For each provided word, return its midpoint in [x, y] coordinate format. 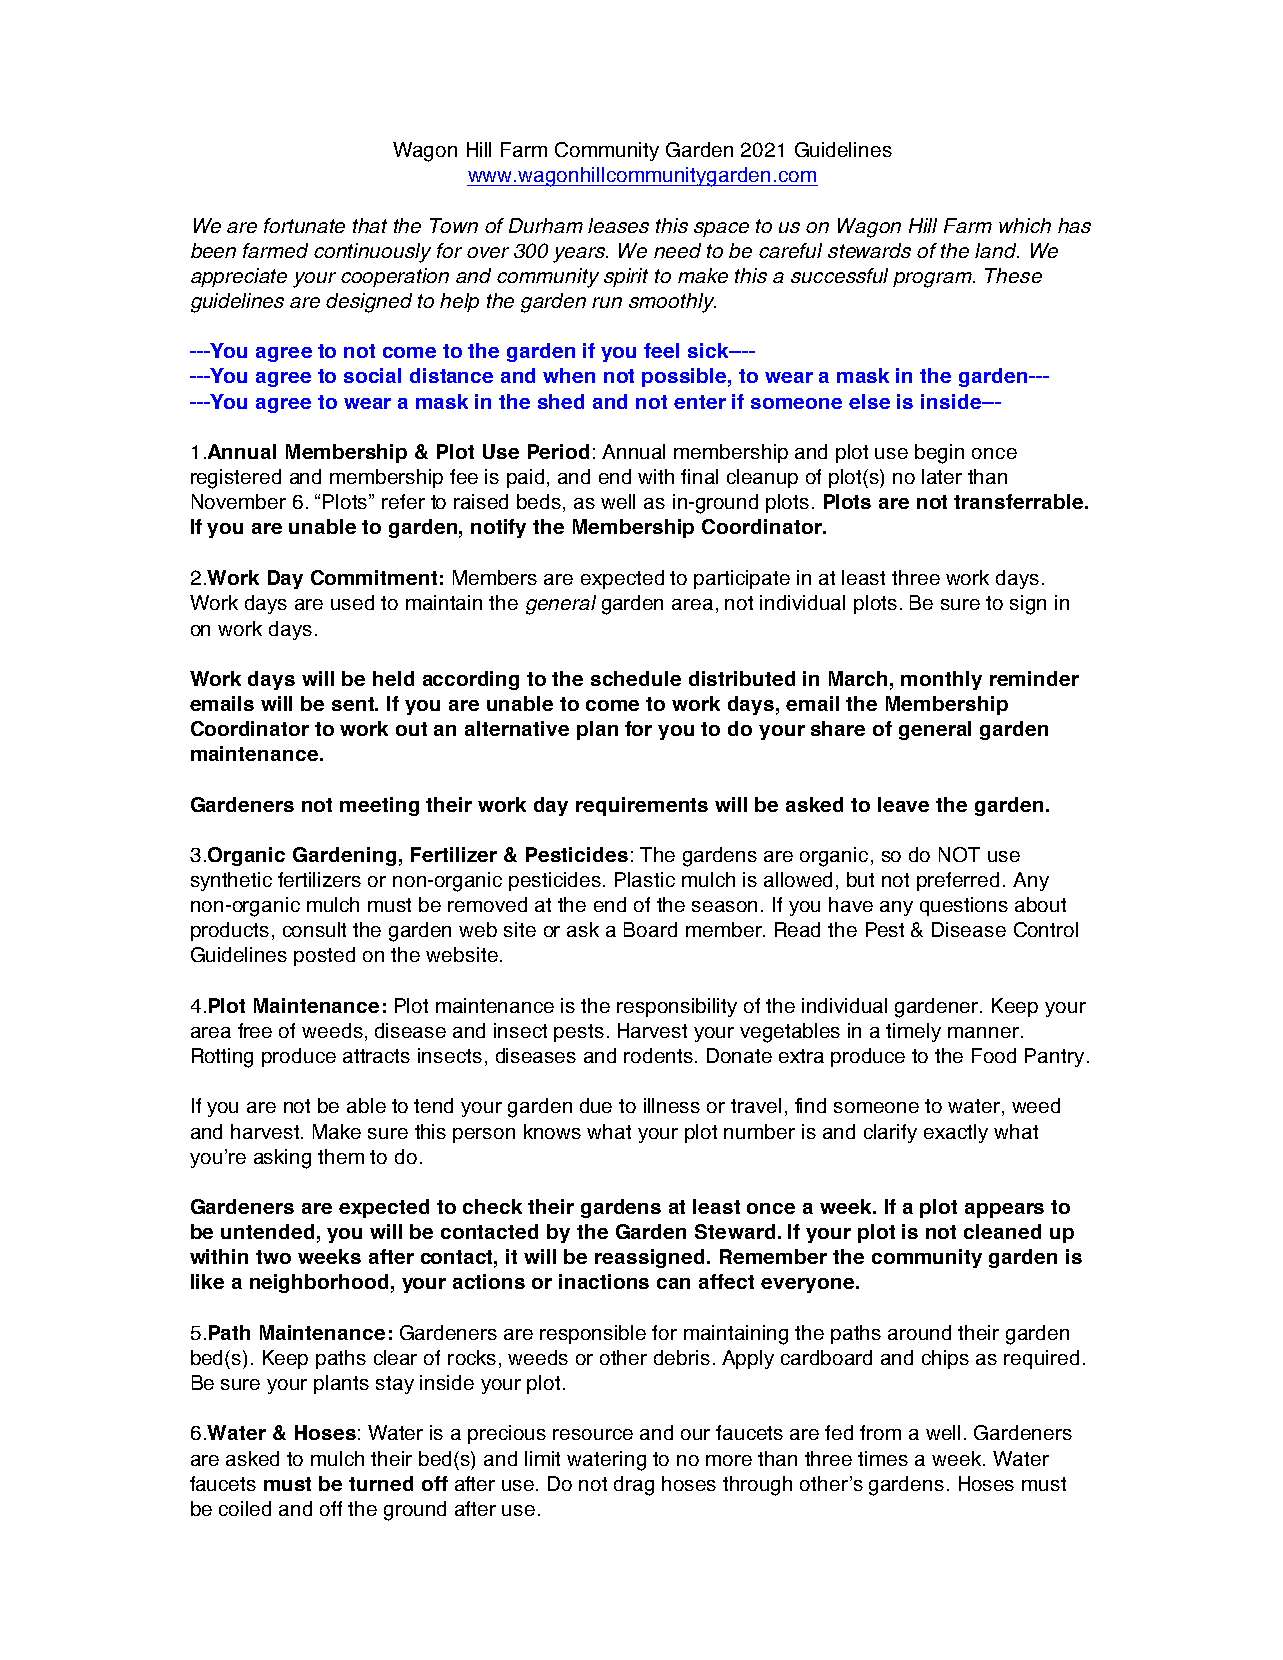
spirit [626, 277]
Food [994, 1055]
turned [381, 1483]
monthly [941, 680]
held [393, 678]
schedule [636, 678]
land [997, 250]
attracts [376, 1056]
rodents [660, 1055]
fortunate [304, 225]
